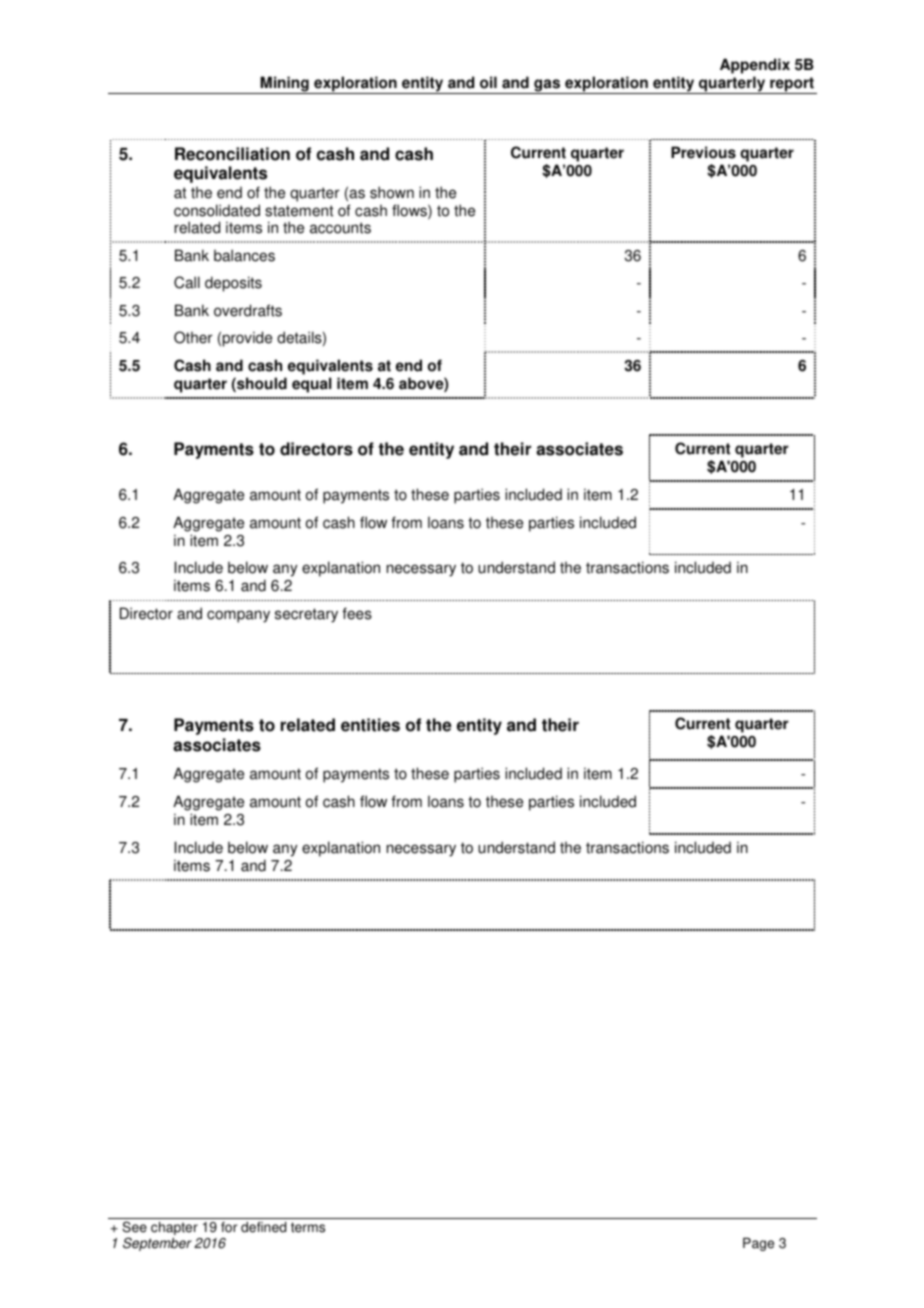 The width and height of the image is (924, 1308). What do you see at coordinates (306, 615) in the image?
I see `secretary` at bounding box center [306, 615].
